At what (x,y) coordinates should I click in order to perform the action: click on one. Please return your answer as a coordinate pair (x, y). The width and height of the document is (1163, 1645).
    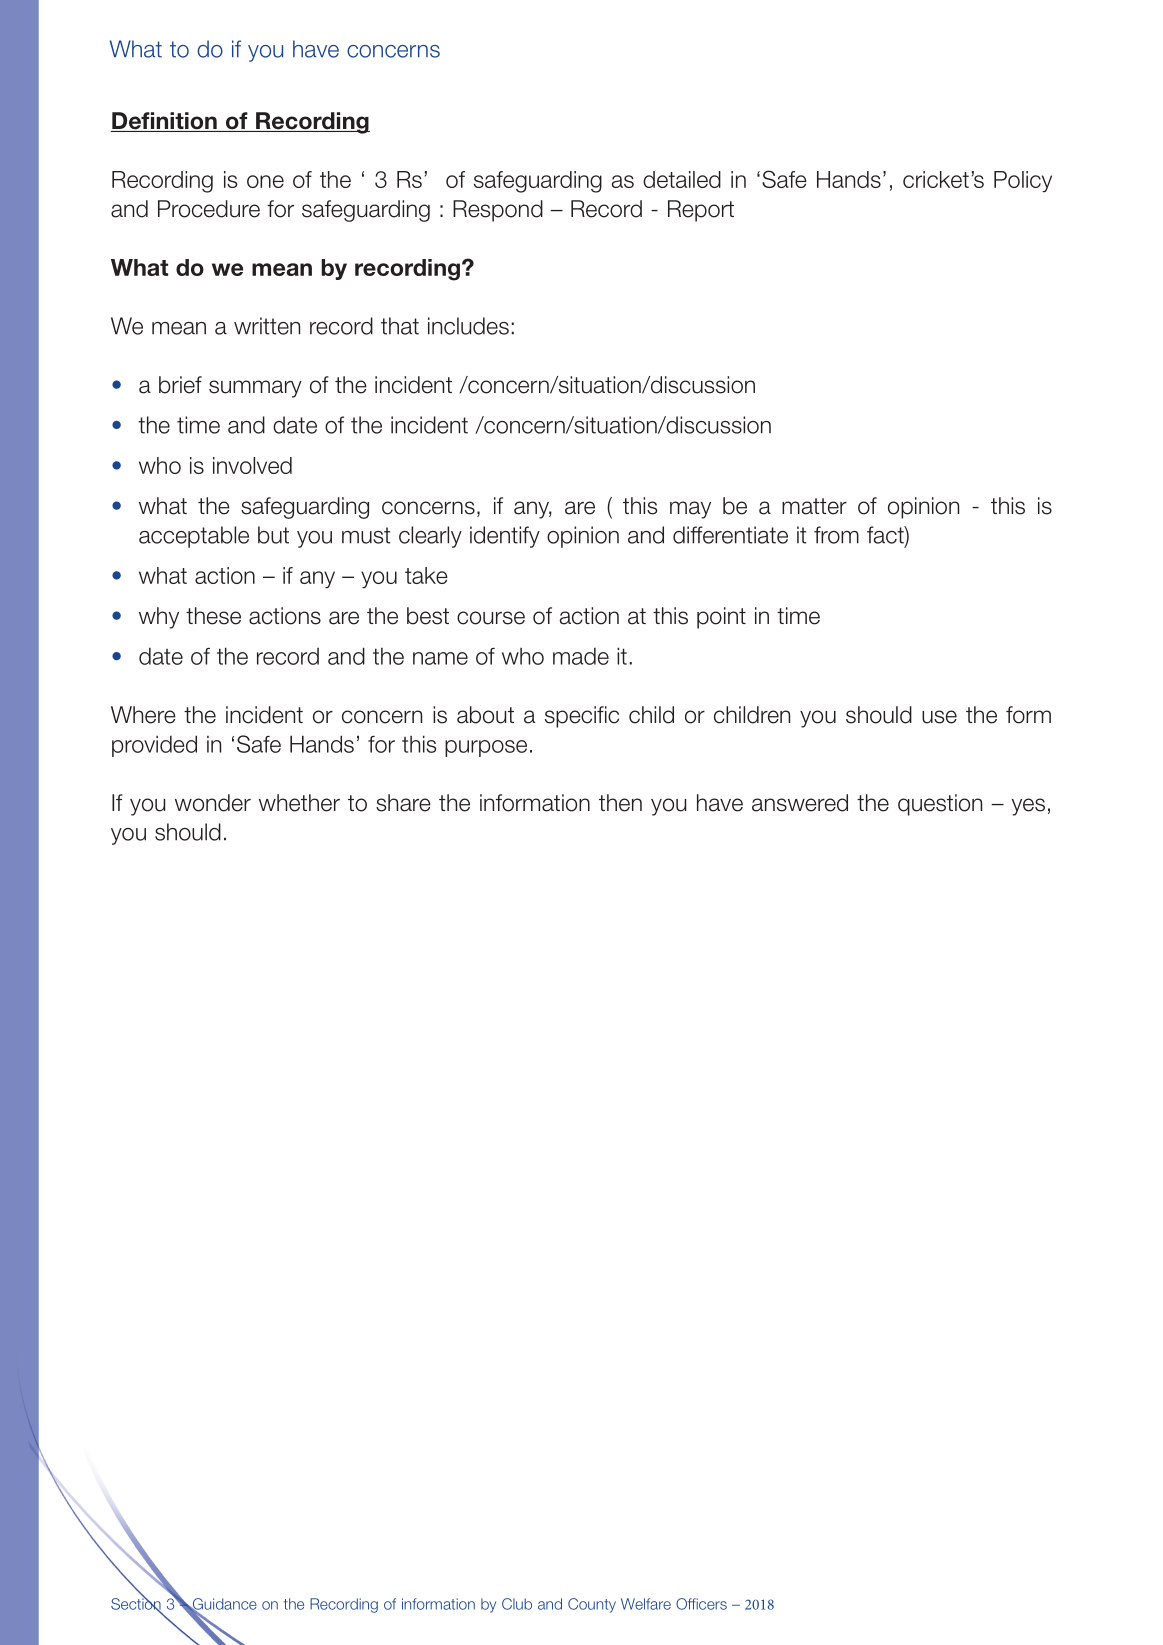
    Looking at the image, I should click on (265, 181).
